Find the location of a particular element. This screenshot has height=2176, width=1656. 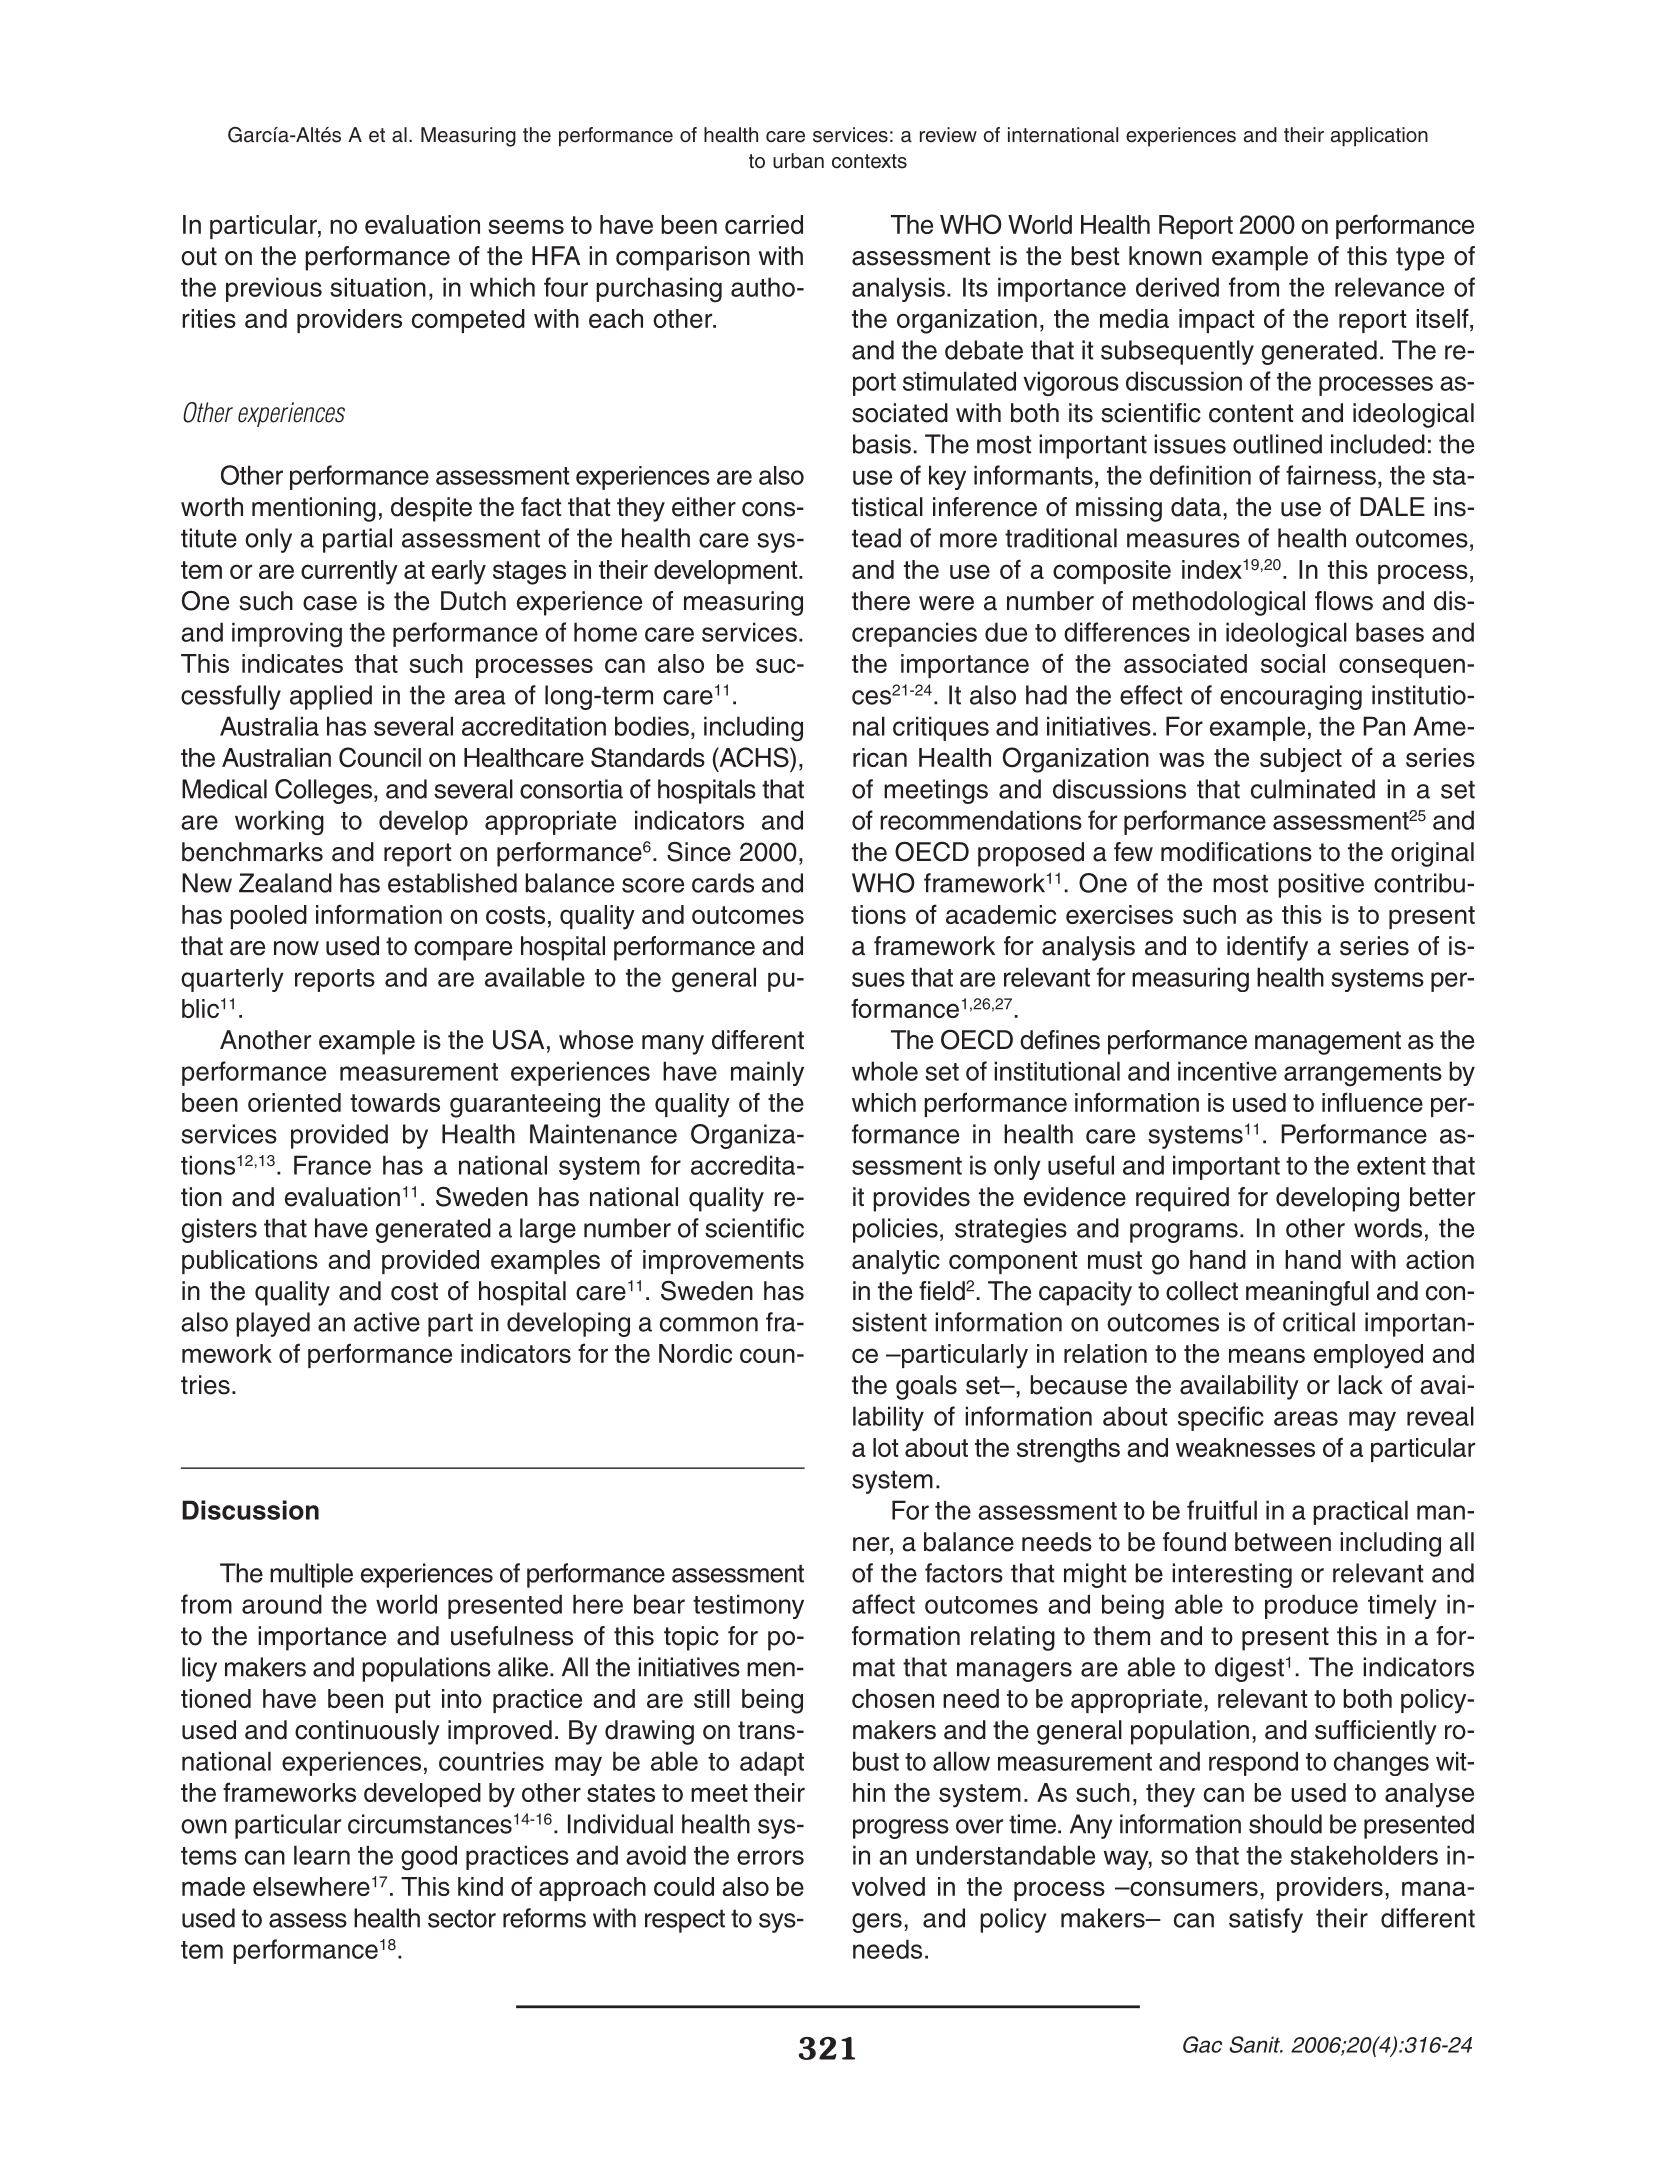

errors is located at coordinates (770, 1857).
